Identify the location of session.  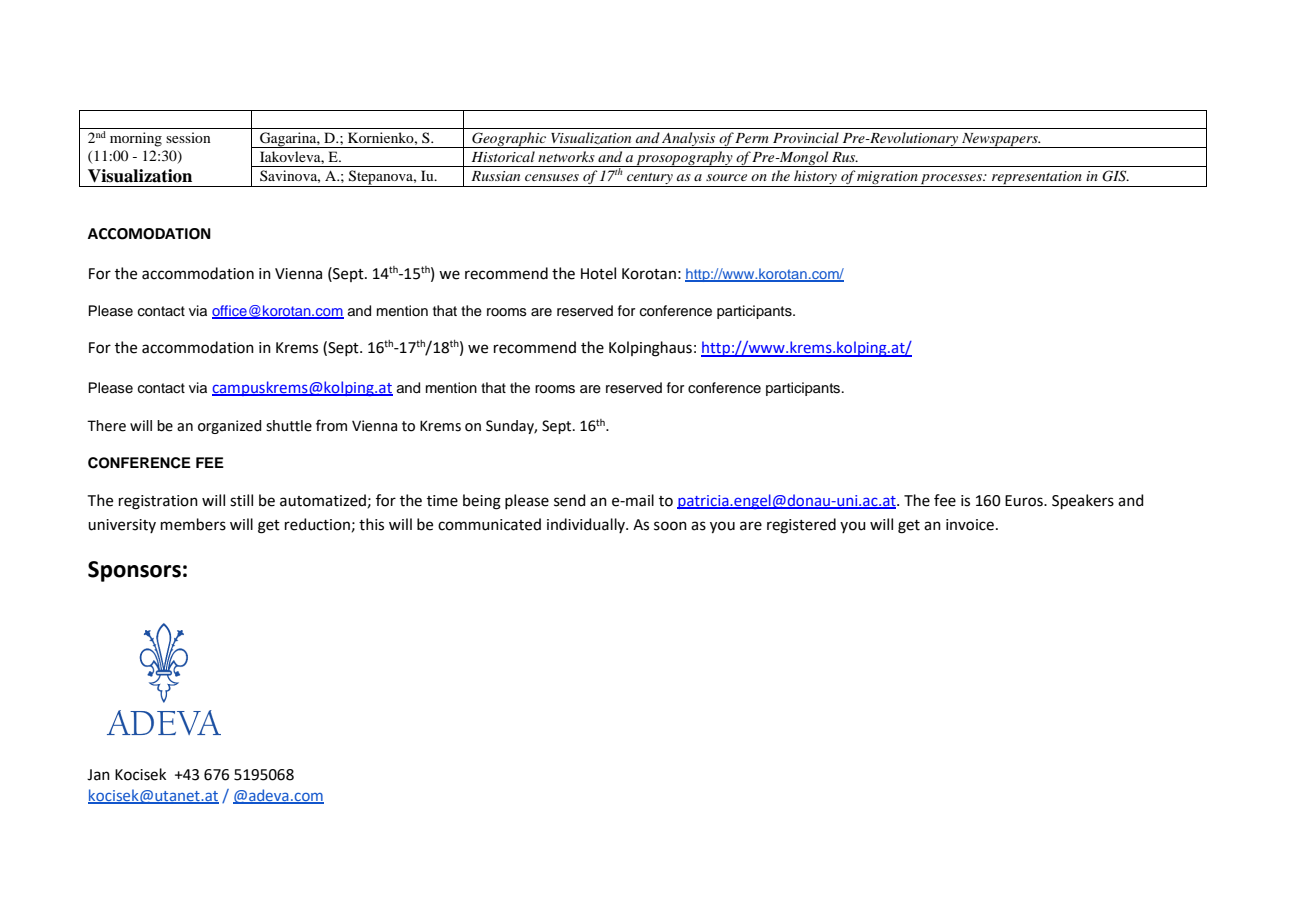
(188, 137).
